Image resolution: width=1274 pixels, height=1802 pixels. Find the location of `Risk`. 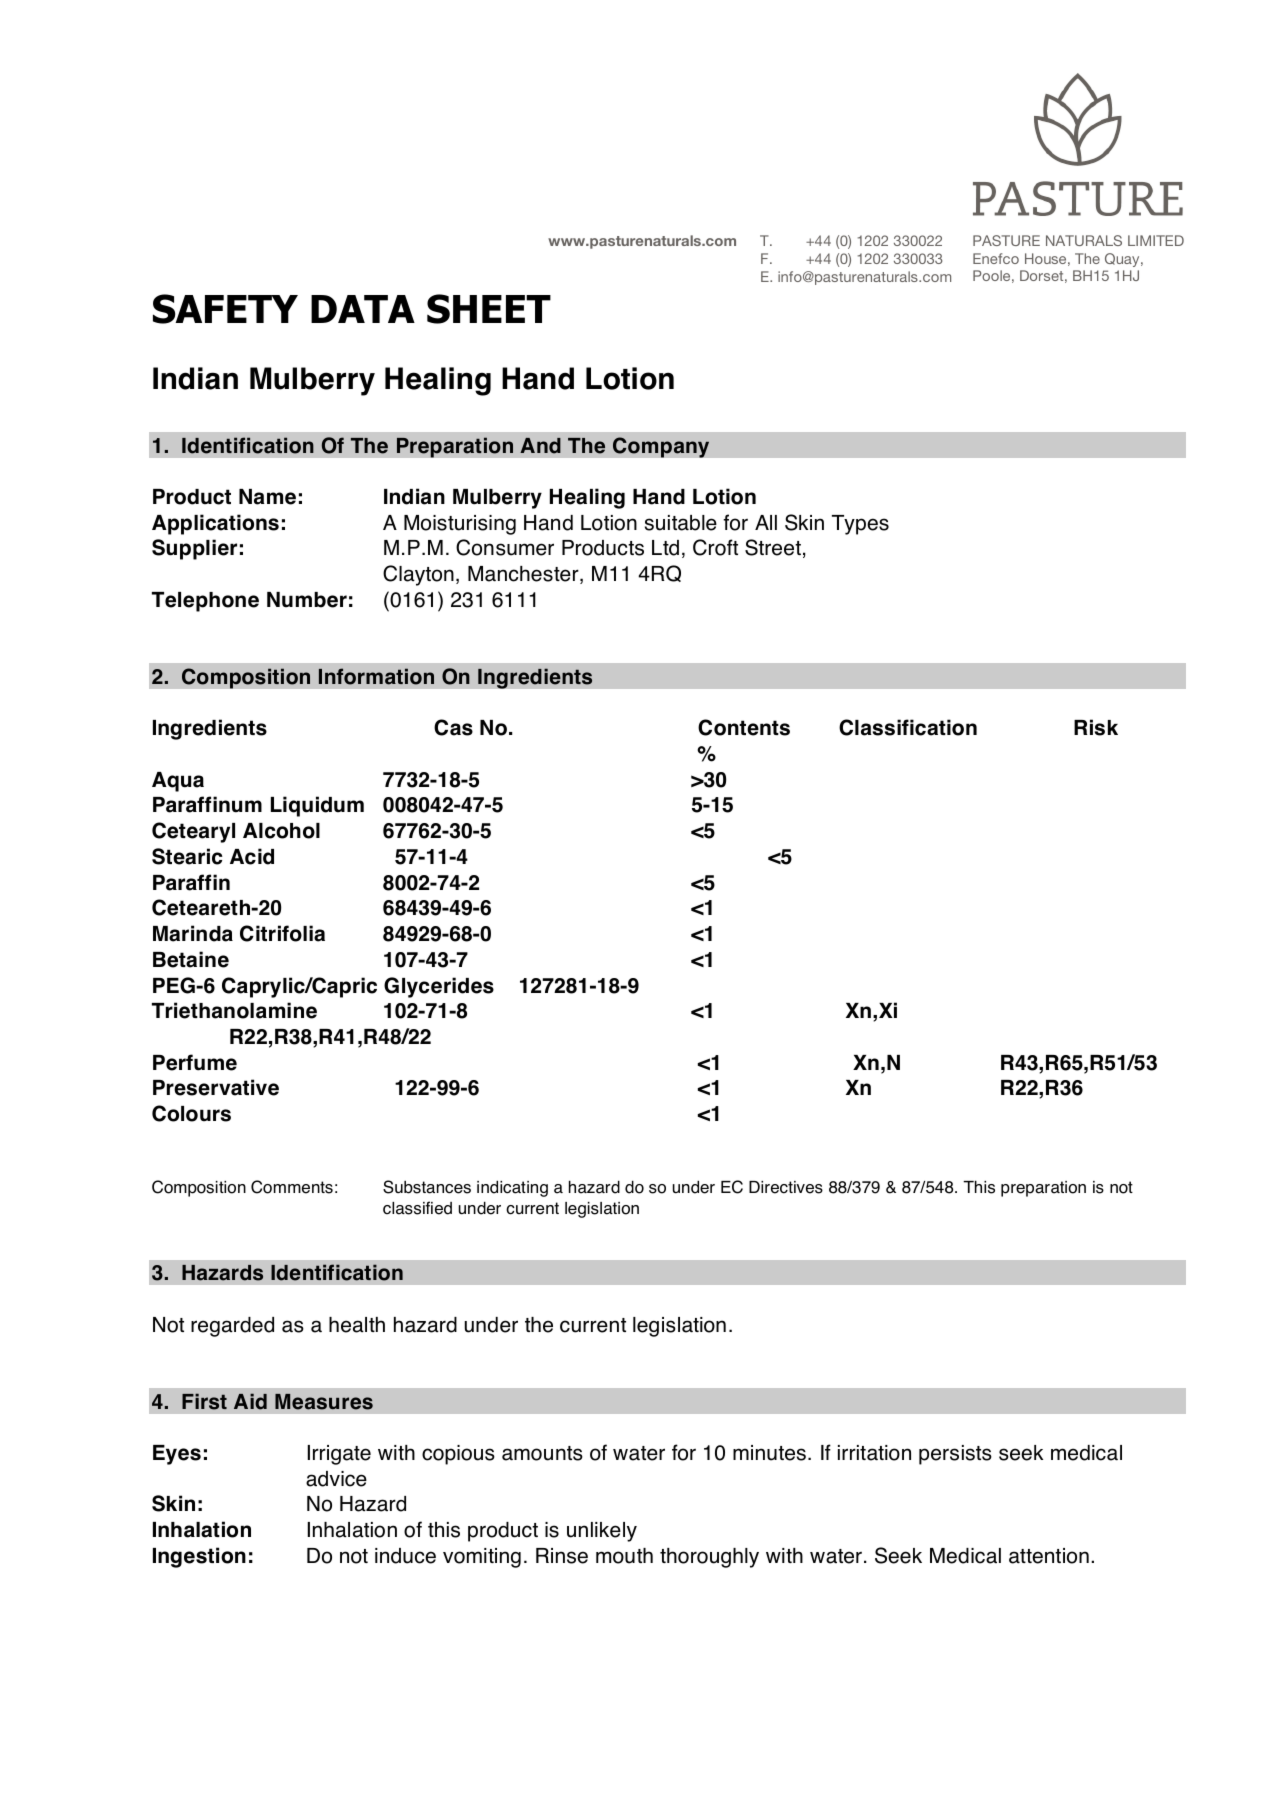

Risk is located at coordinates (1096, 727).
